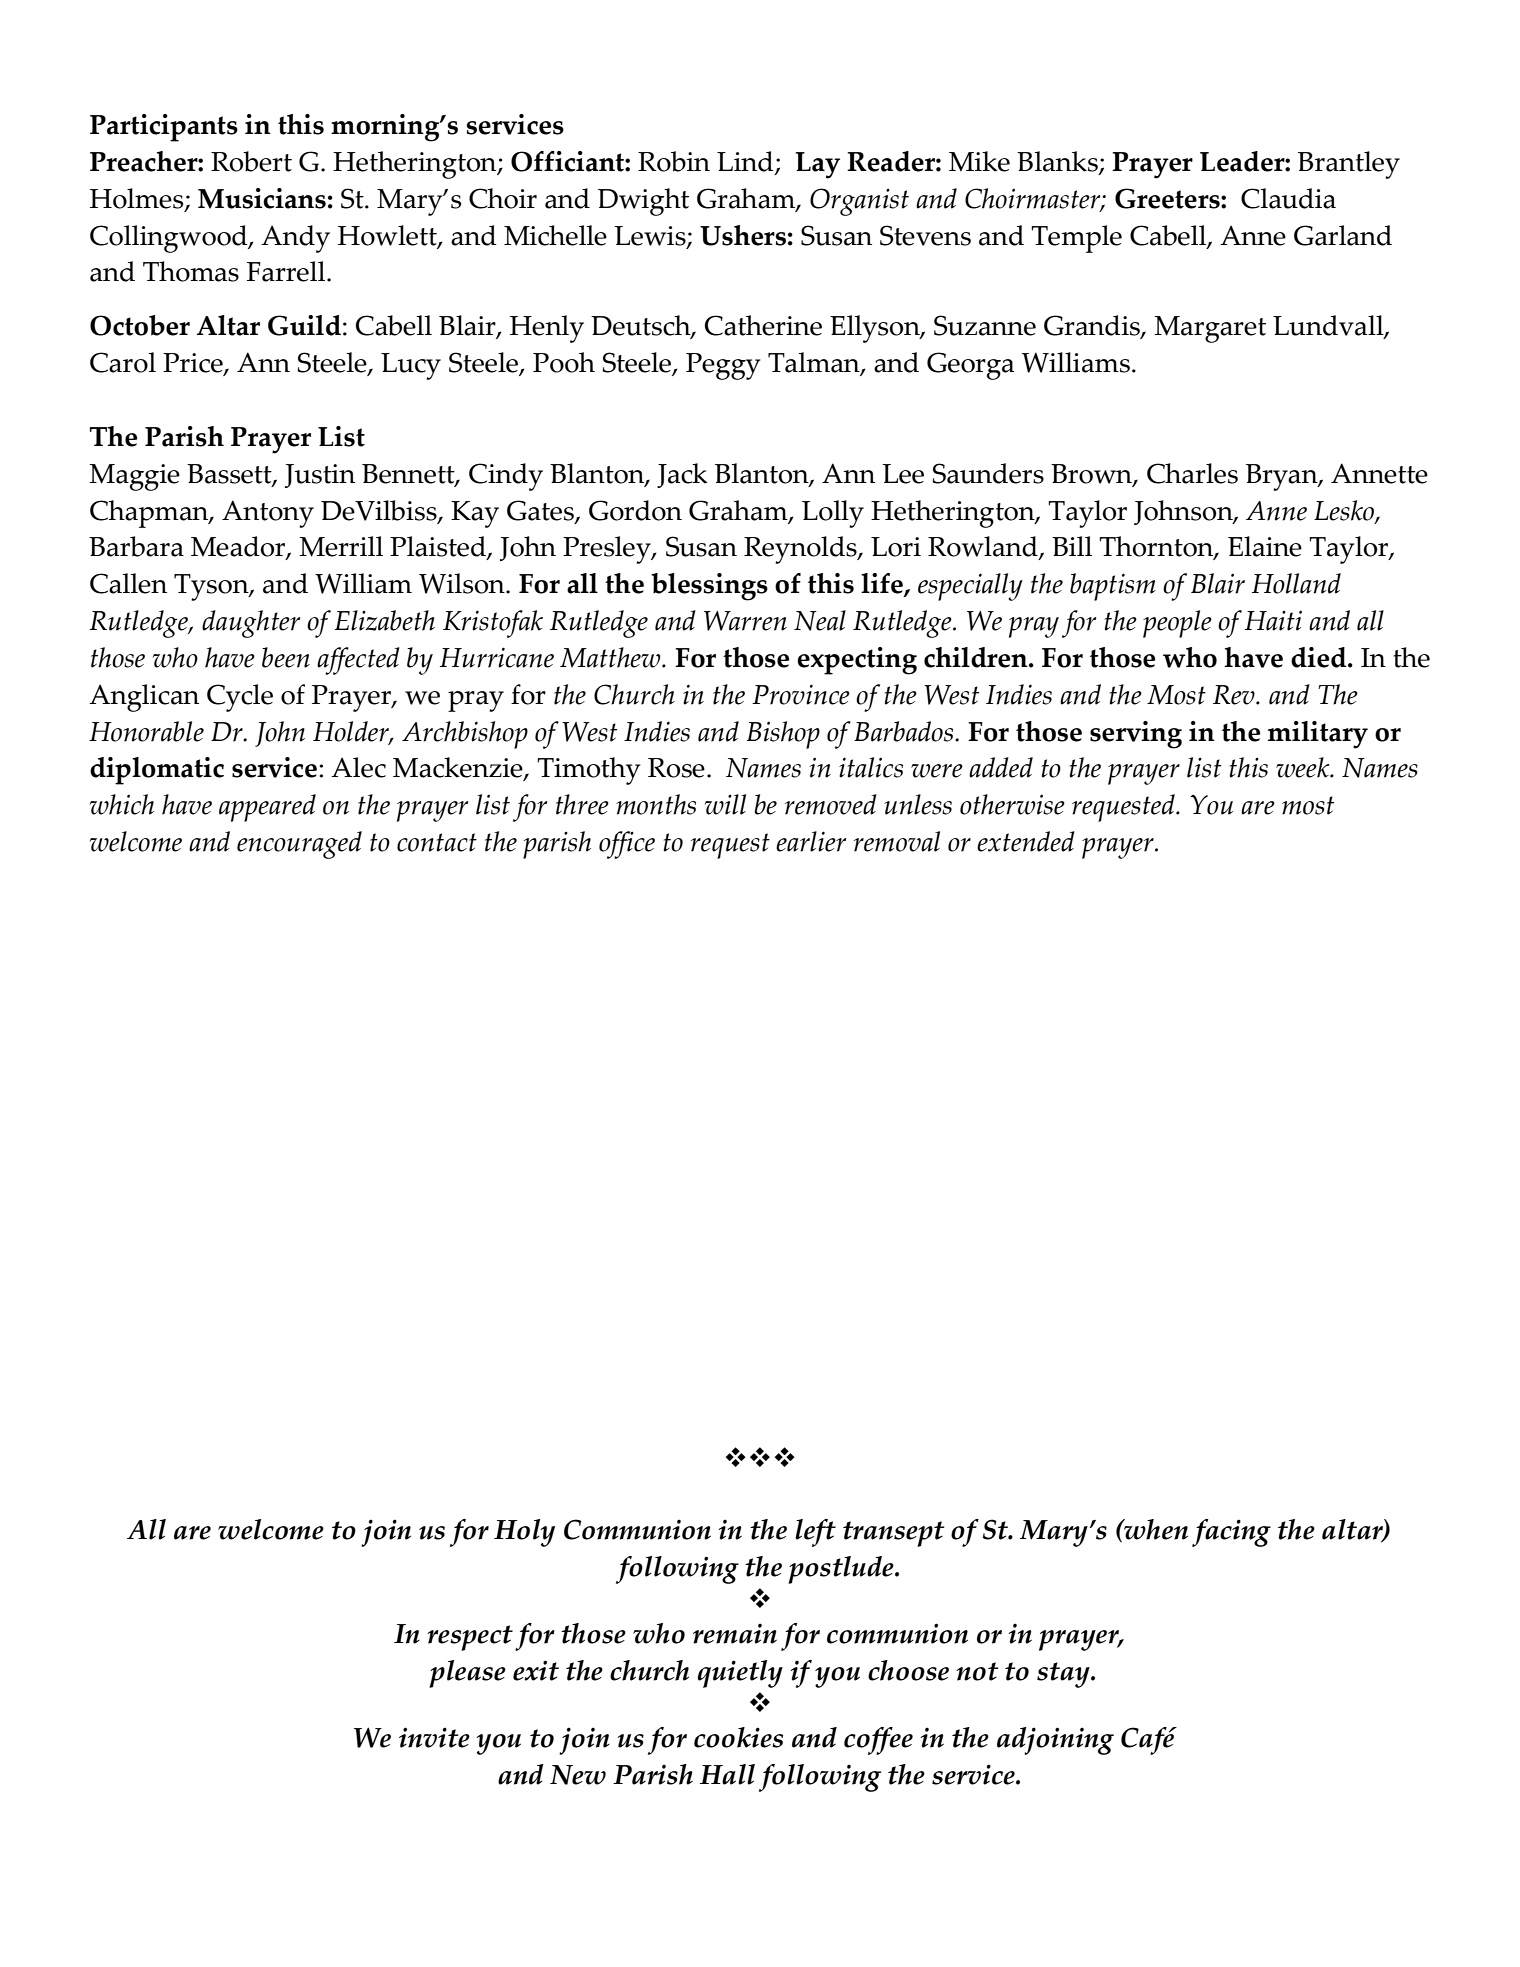 The width and height of the screenshot is (1520, 1967). What do you see at coordinates (251, 161) in the screenshot?
I see `Robert` at bounding box center [251, 161].
